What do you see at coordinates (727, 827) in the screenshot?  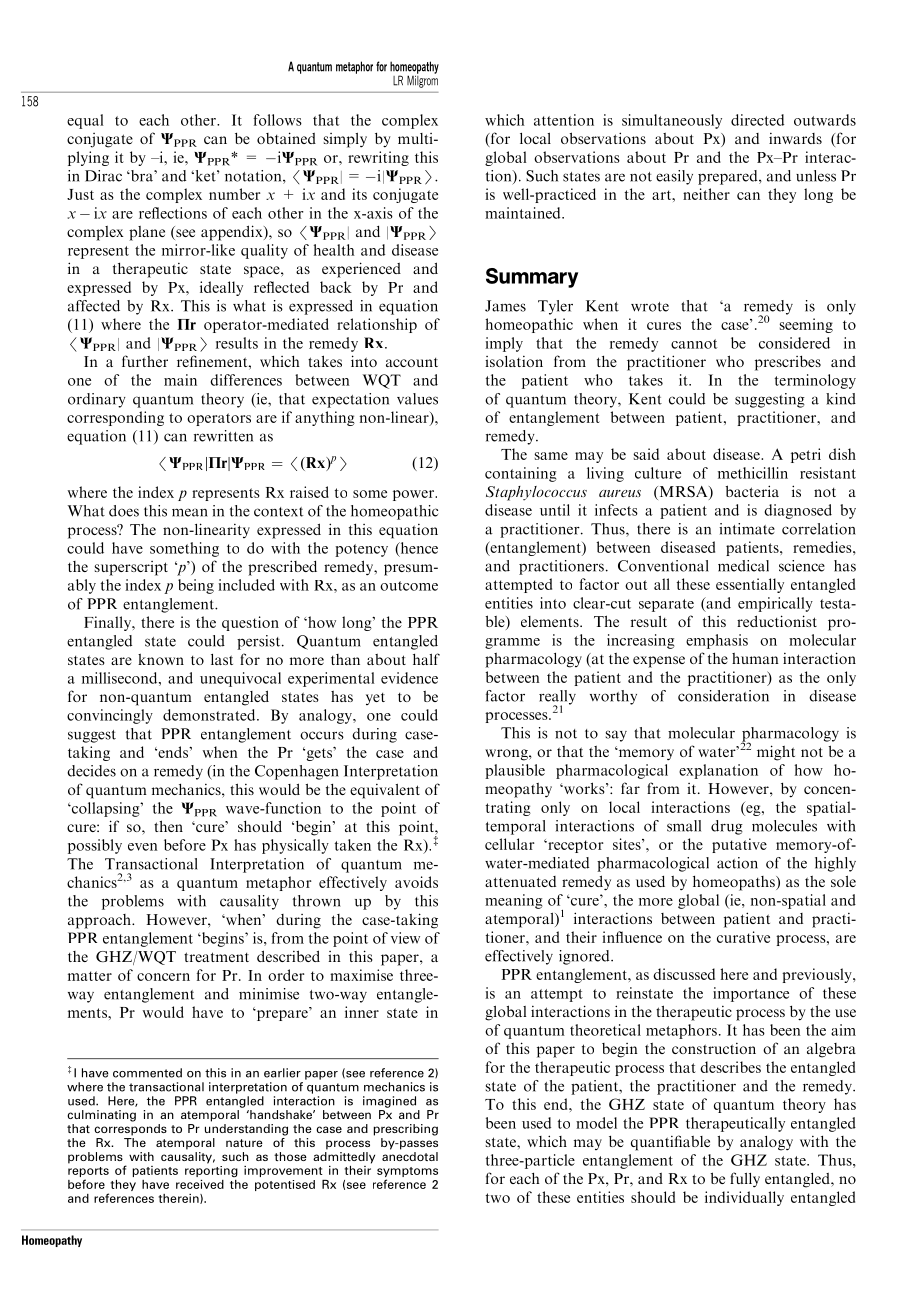 I see `drug` at bounding box center [727, 827].
